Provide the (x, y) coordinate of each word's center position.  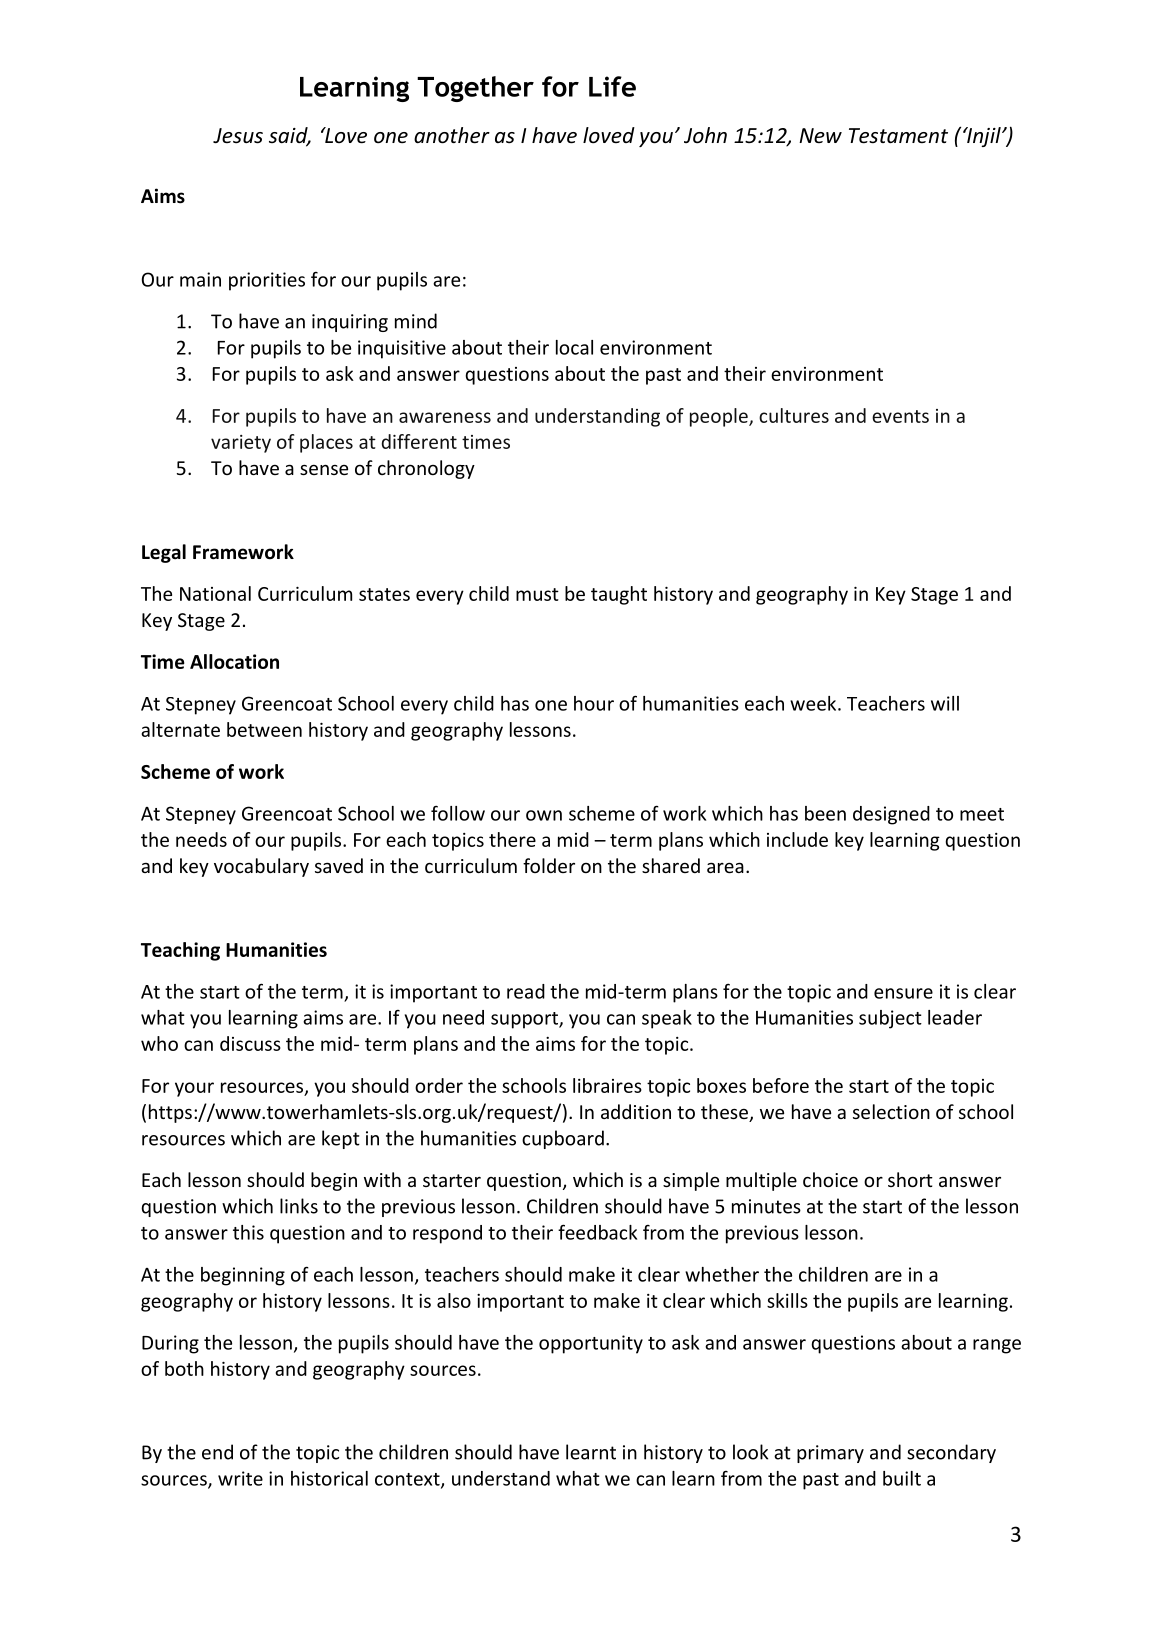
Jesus (238, 136)
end (217, 1452)
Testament (898, 136)
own (544, 815)
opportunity (591, 1344)
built (902, 1478)
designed (891, 815)
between (264, 729)
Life (612, 86)
